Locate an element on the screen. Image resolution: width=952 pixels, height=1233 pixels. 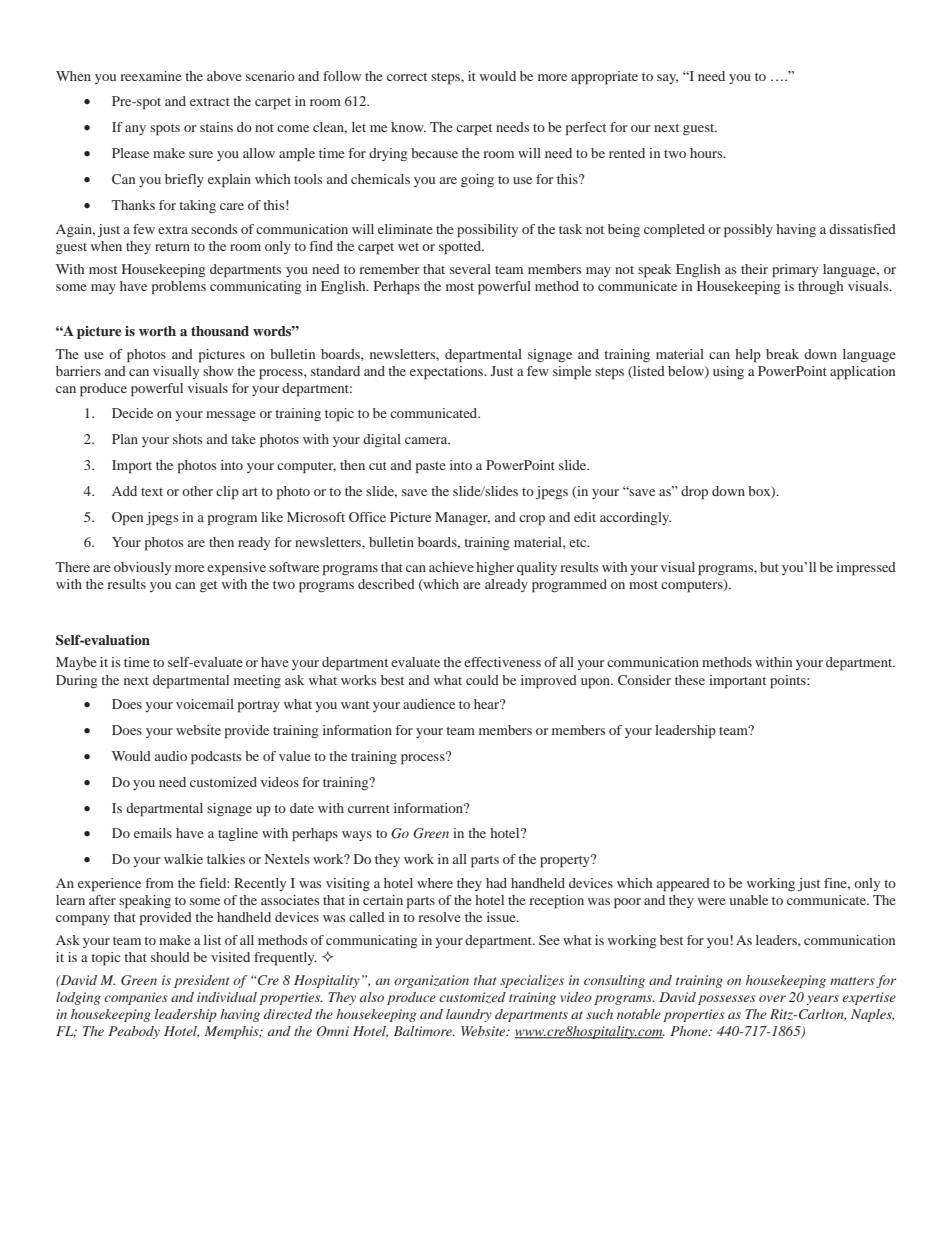
laundry is located at coordinates (469, 1015).
